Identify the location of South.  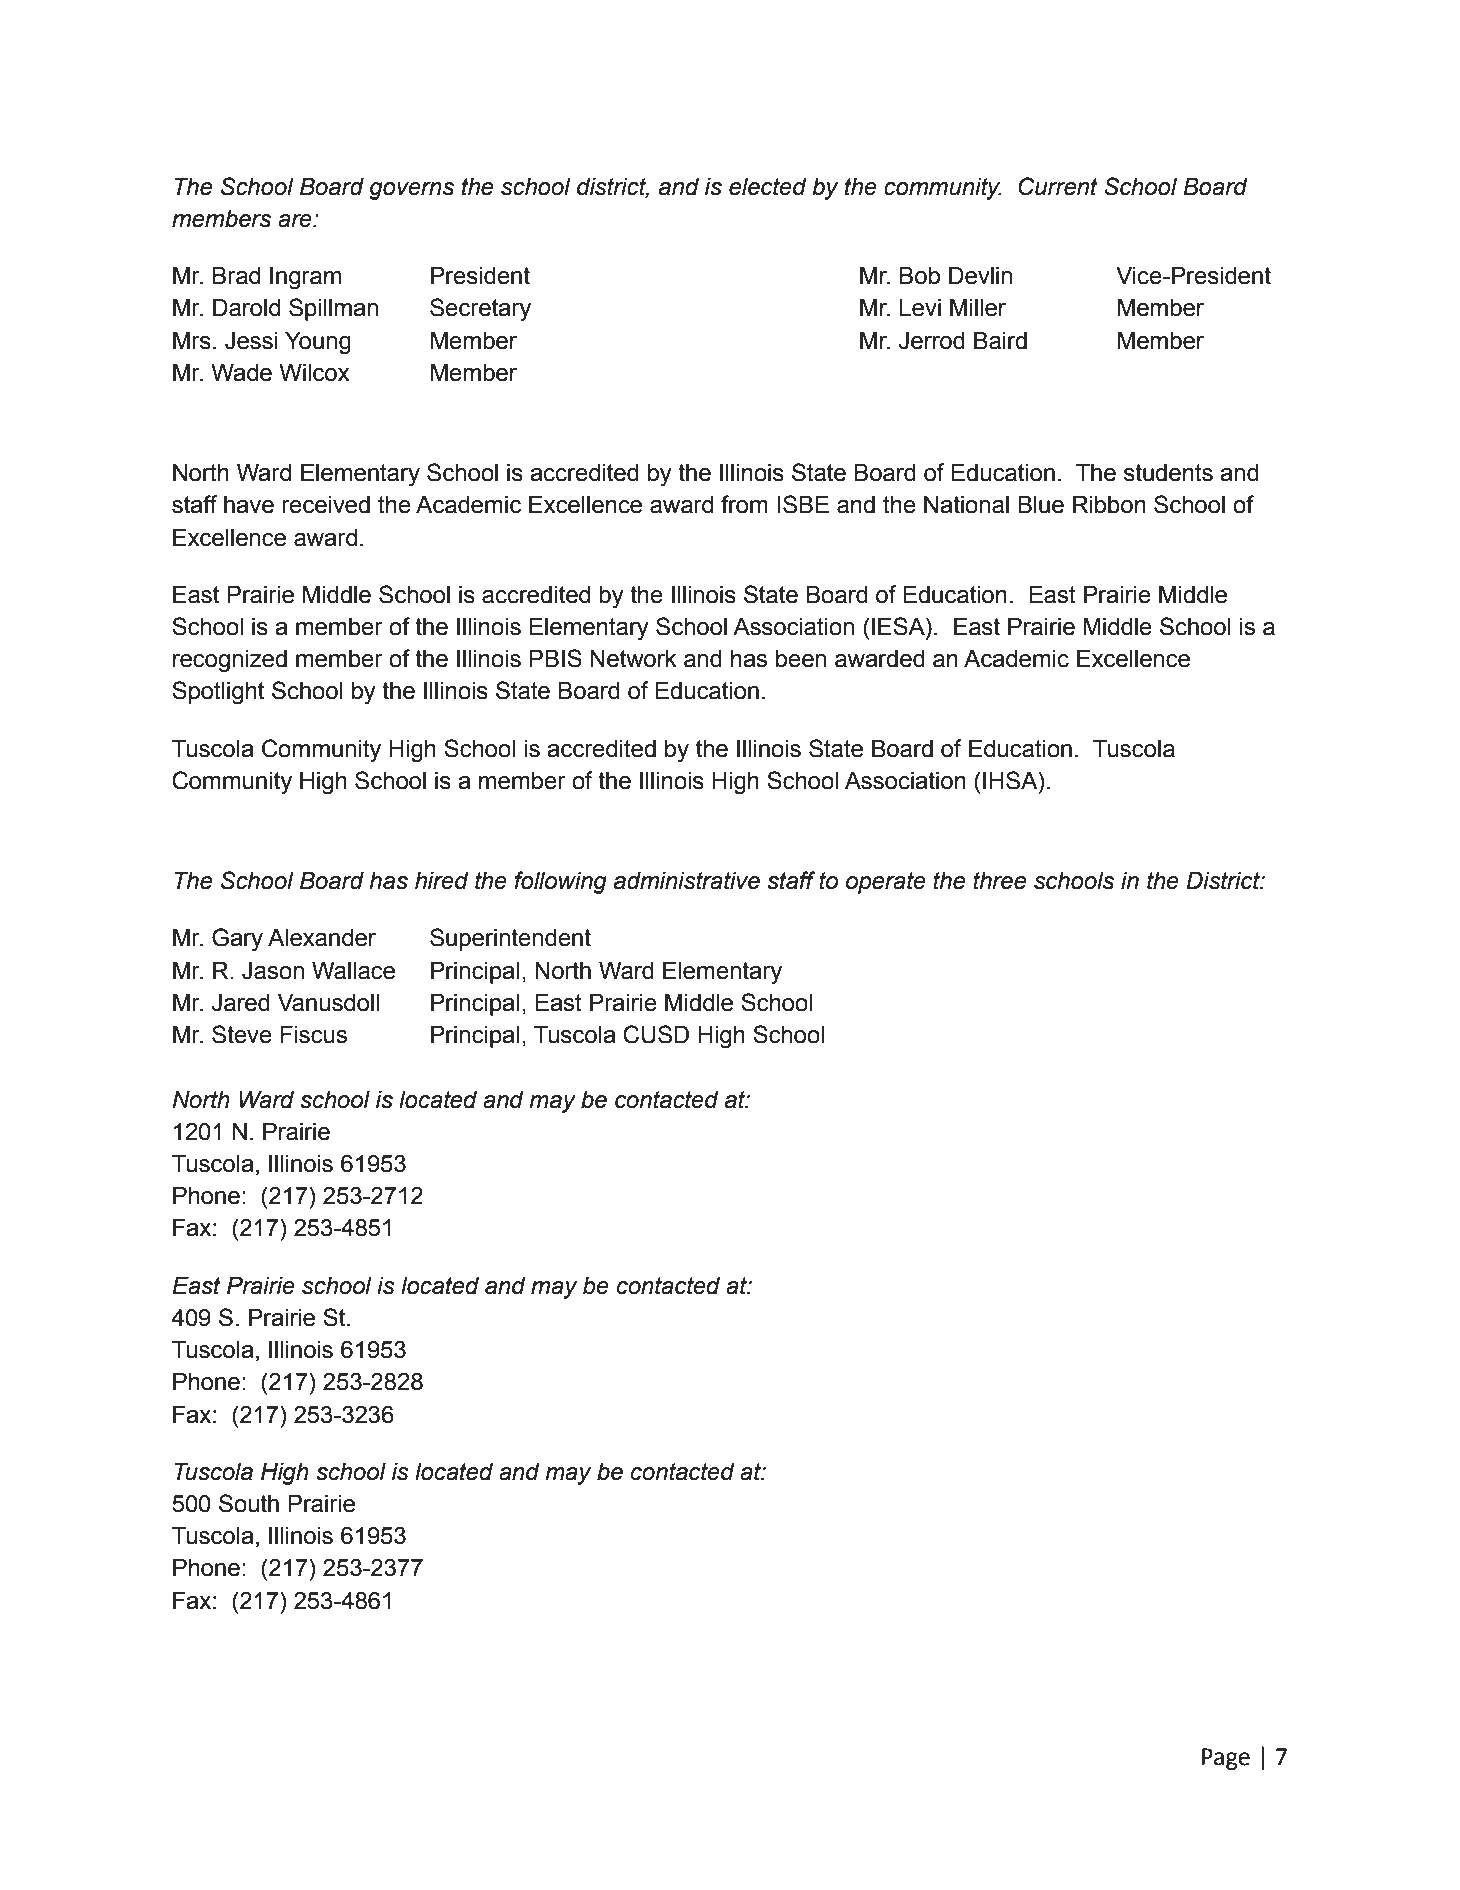
(249, 1503).
